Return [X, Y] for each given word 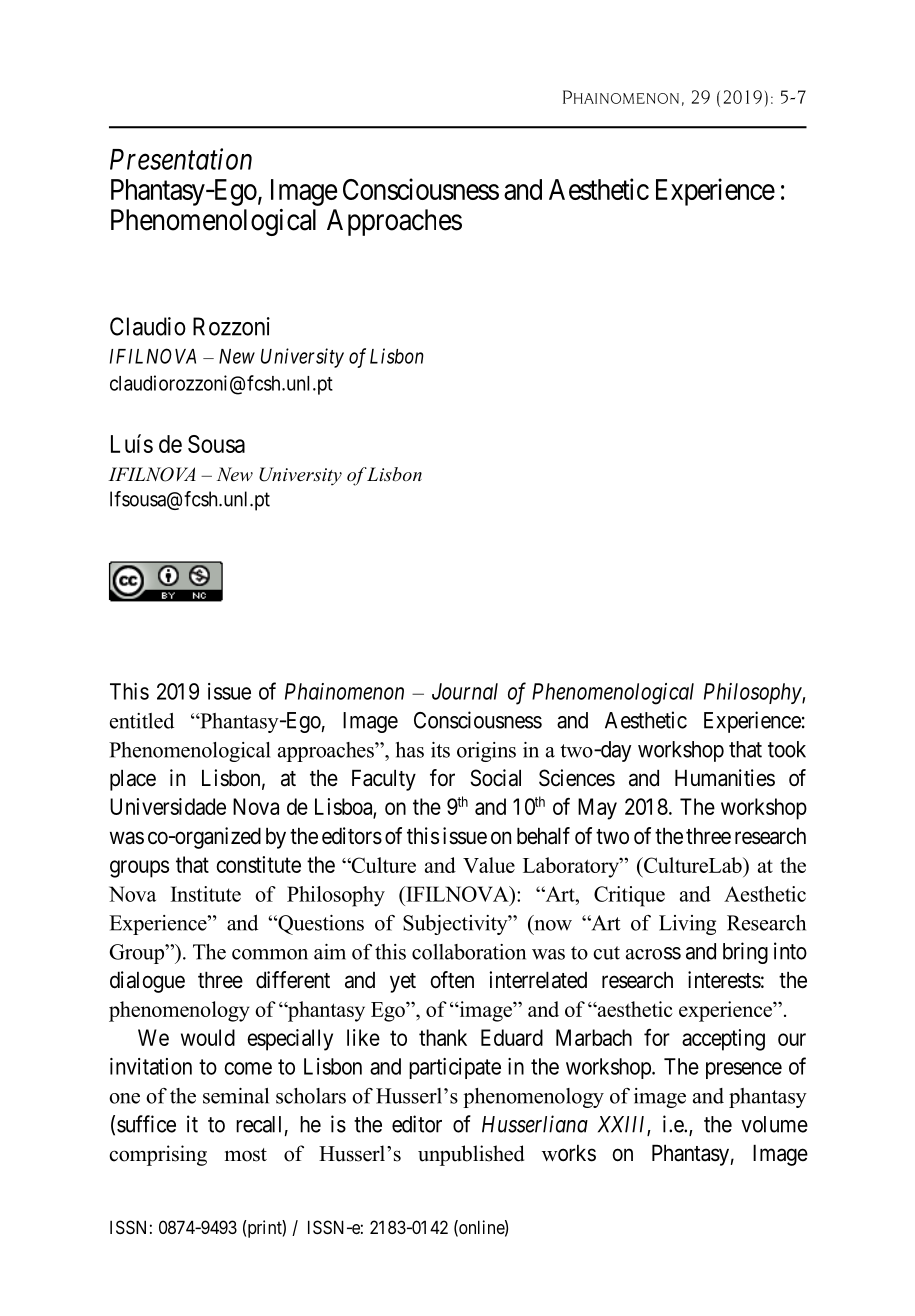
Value [489, 865]
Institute [206, 894]
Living [687, 925]
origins [486, 752]
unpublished [471, 1155]
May [597, 809]
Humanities [725, 778]
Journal [465, 691]
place [133, 780]
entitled [142, 721]
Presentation [181, 159]
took [787, 749]
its [440, 750]
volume [774, 1124]
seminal [236, 1096]
